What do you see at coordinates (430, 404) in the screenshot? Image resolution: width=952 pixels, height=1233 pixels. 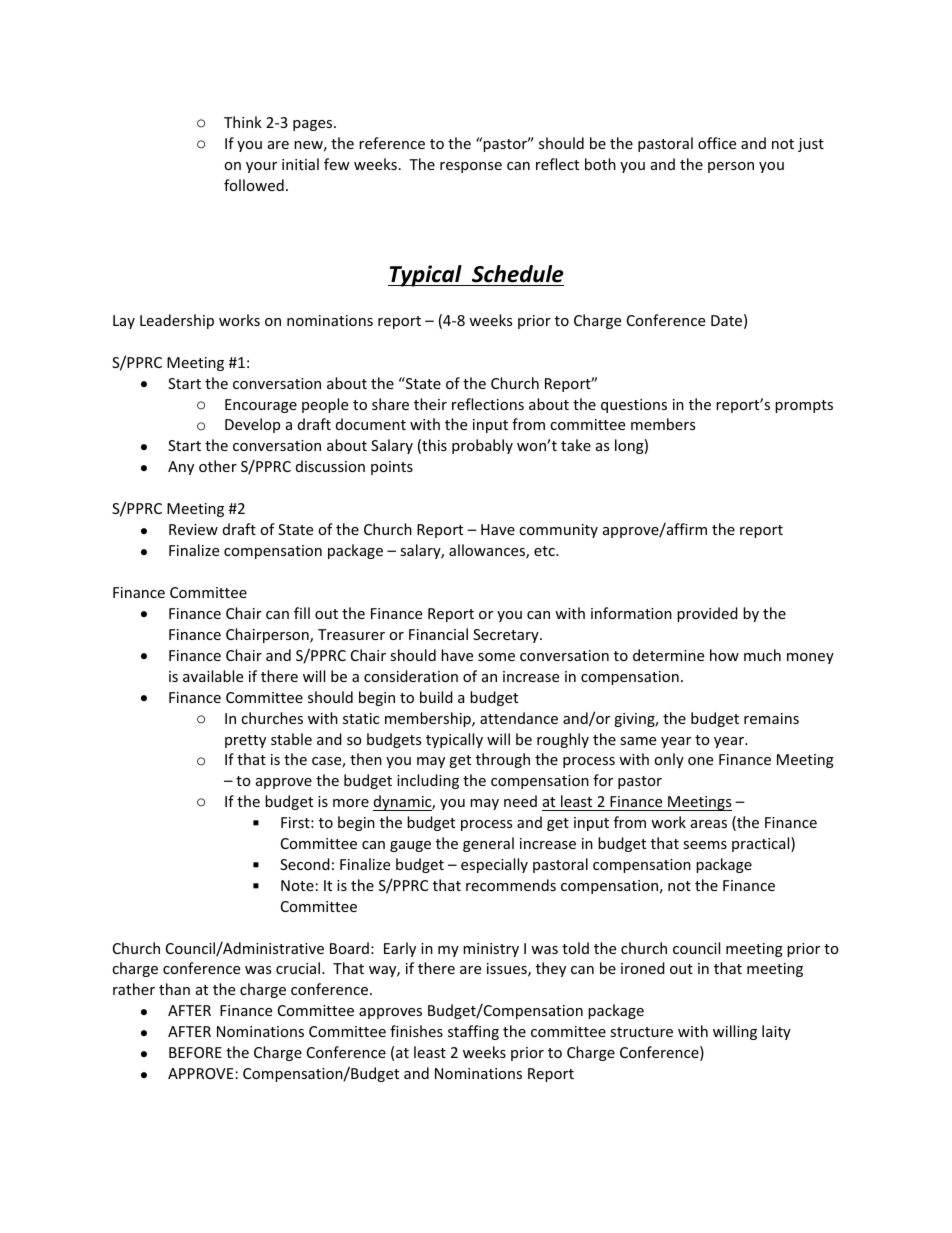 I see `their` at bounding box center [430, 404].
